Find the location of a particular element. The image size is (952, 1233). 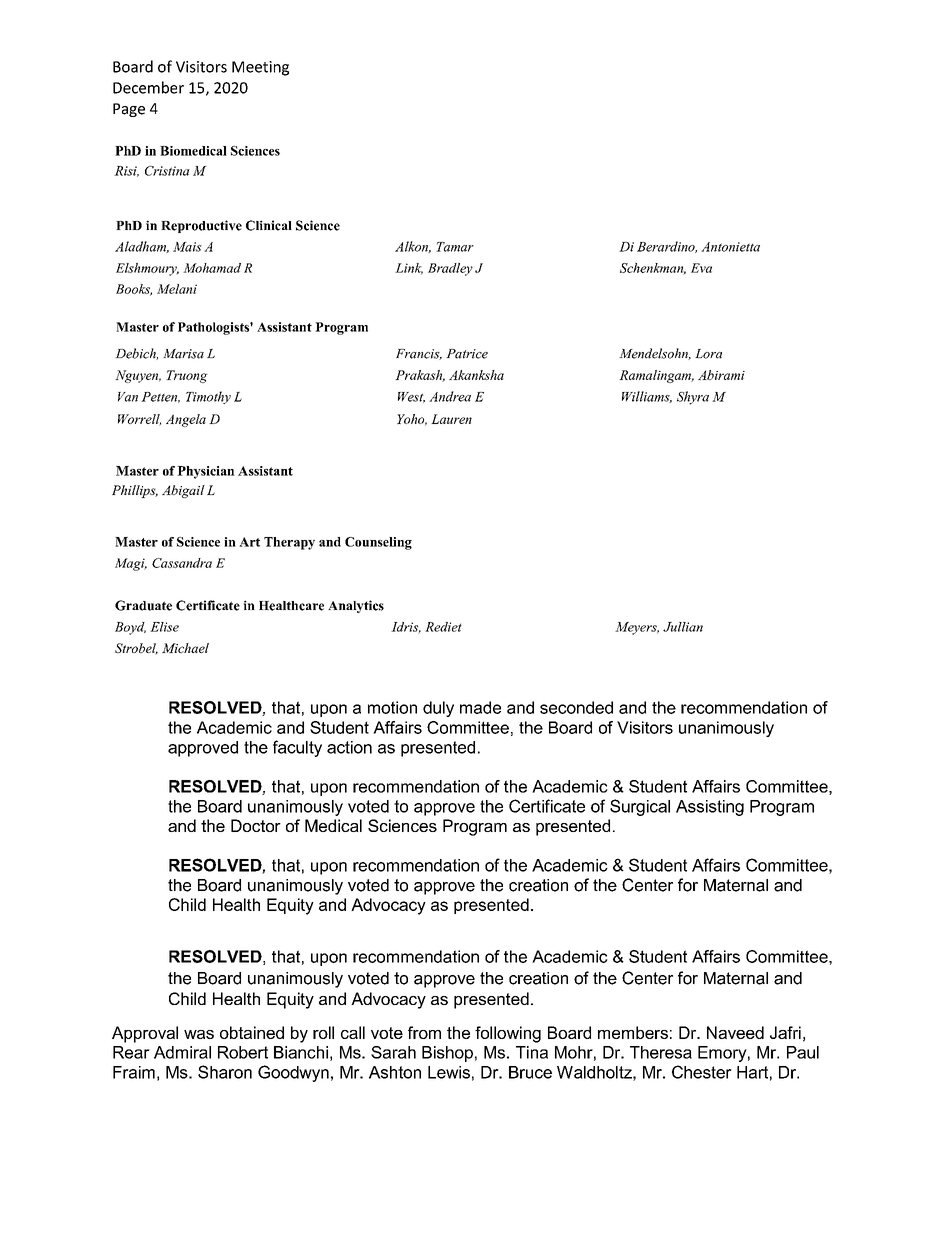

Eva is located at coordinates (701, 268).
